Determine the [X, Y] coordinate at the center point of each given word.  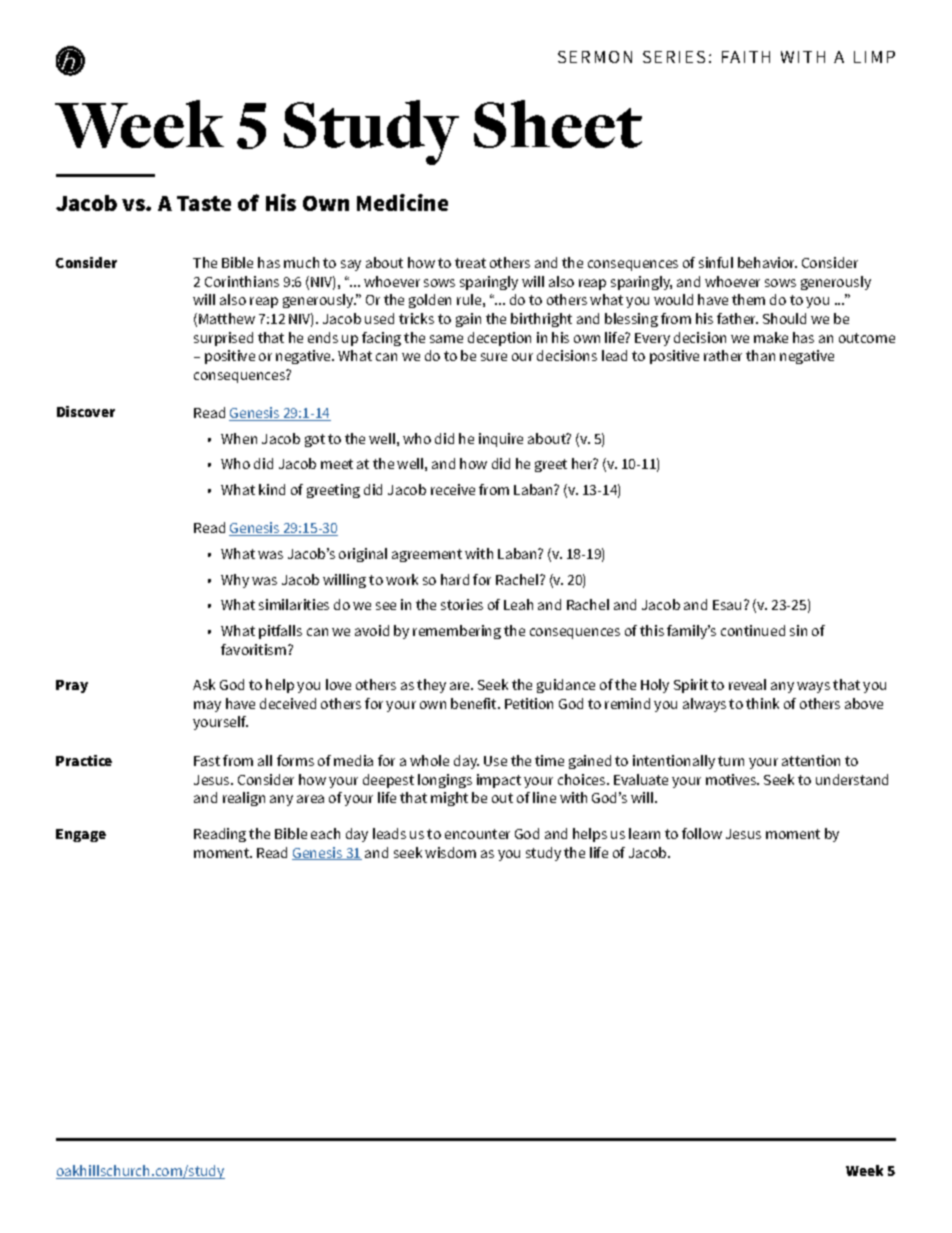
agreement [427, 555]
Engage [81, 835]
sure [494, 357]
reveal [747, 684]
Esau [727, 605]
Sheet [558, 124]
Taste [204, 203]
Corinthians [242, 281]
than [760, 355]
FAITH [746, 57]
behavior [767, 262]
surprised [223, 339]
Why [235, 581]
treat [470, 263]
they [431, 686]
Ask [204, 684]
